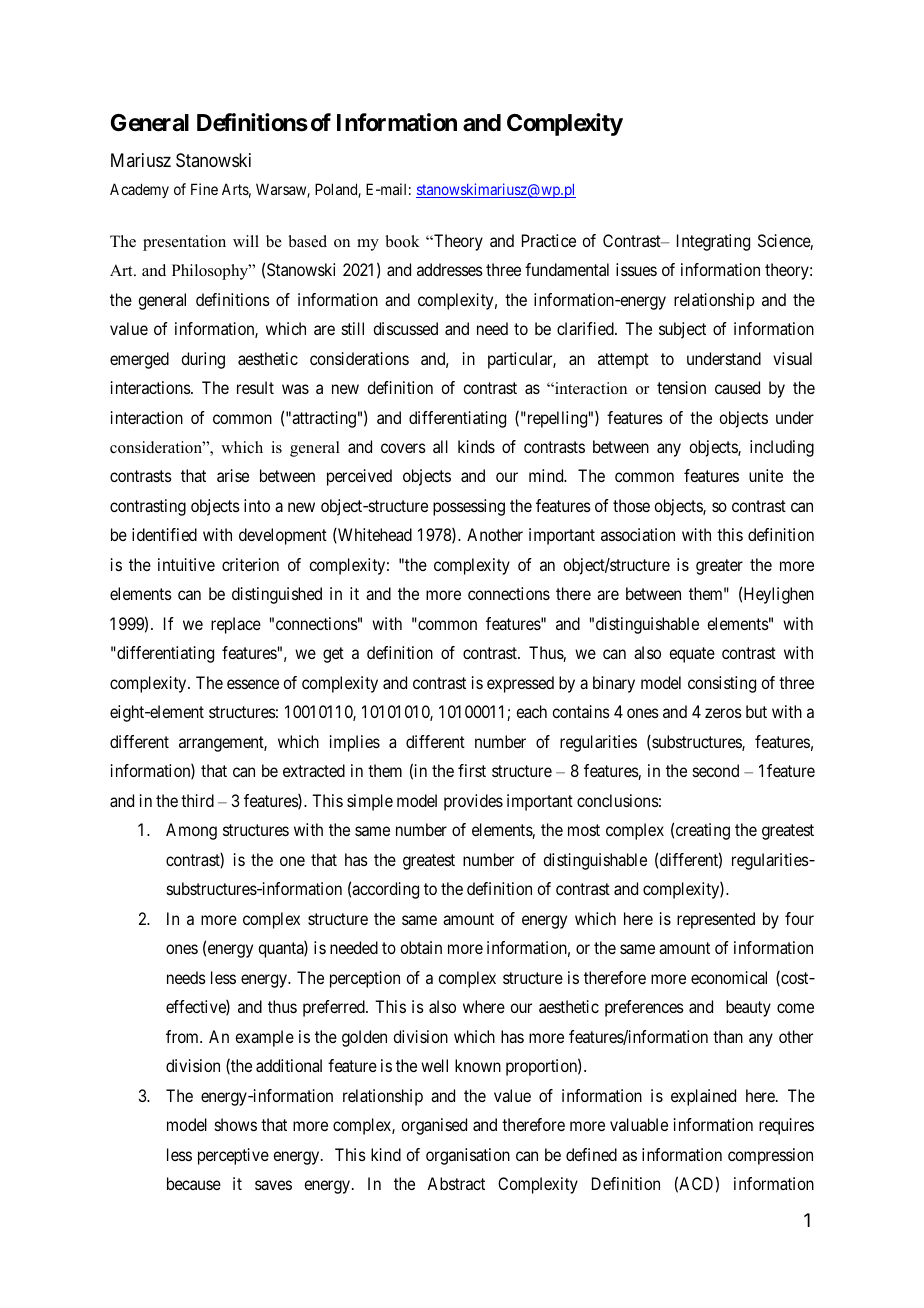 This screenshot has height=1308, width=924. I want to click on economical, so click(729, 977).
